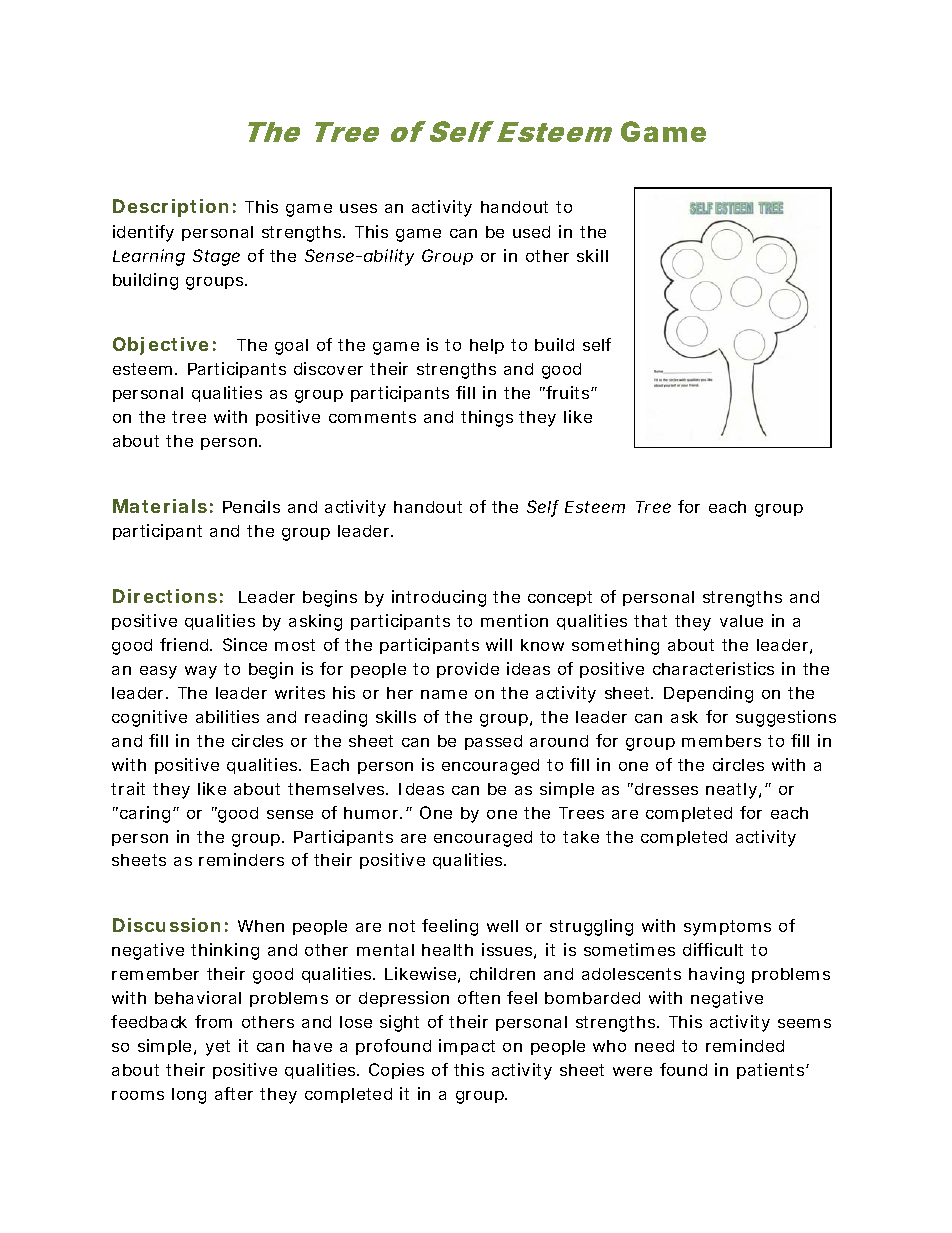 This screenshot has height=1233, width=952. Describe the element at coordinates (745, 1045) in the screenshot. I see `reminded` at that location.
